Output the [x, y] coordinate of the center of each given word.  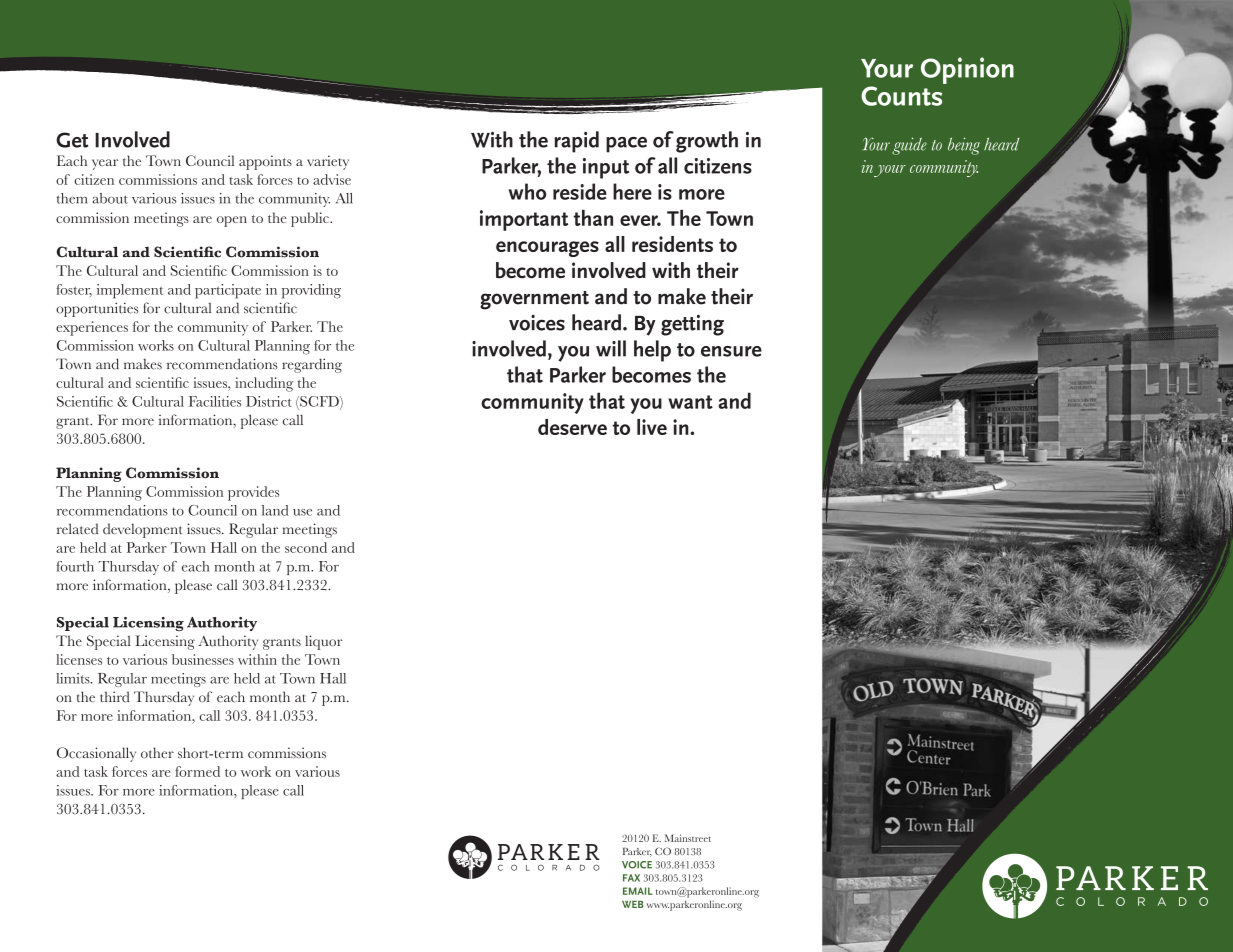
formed [197, 771]
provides [253, 493]
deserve [572, 427]
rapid [577, 142]
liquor [323, 642]
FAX [631, 878]
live [652, 427]
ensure [731, 351]
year [105, 164]
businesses [203, 659]
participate [228, 291]
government [534, 300]
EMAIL [638, 891]
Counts [901, 96]
